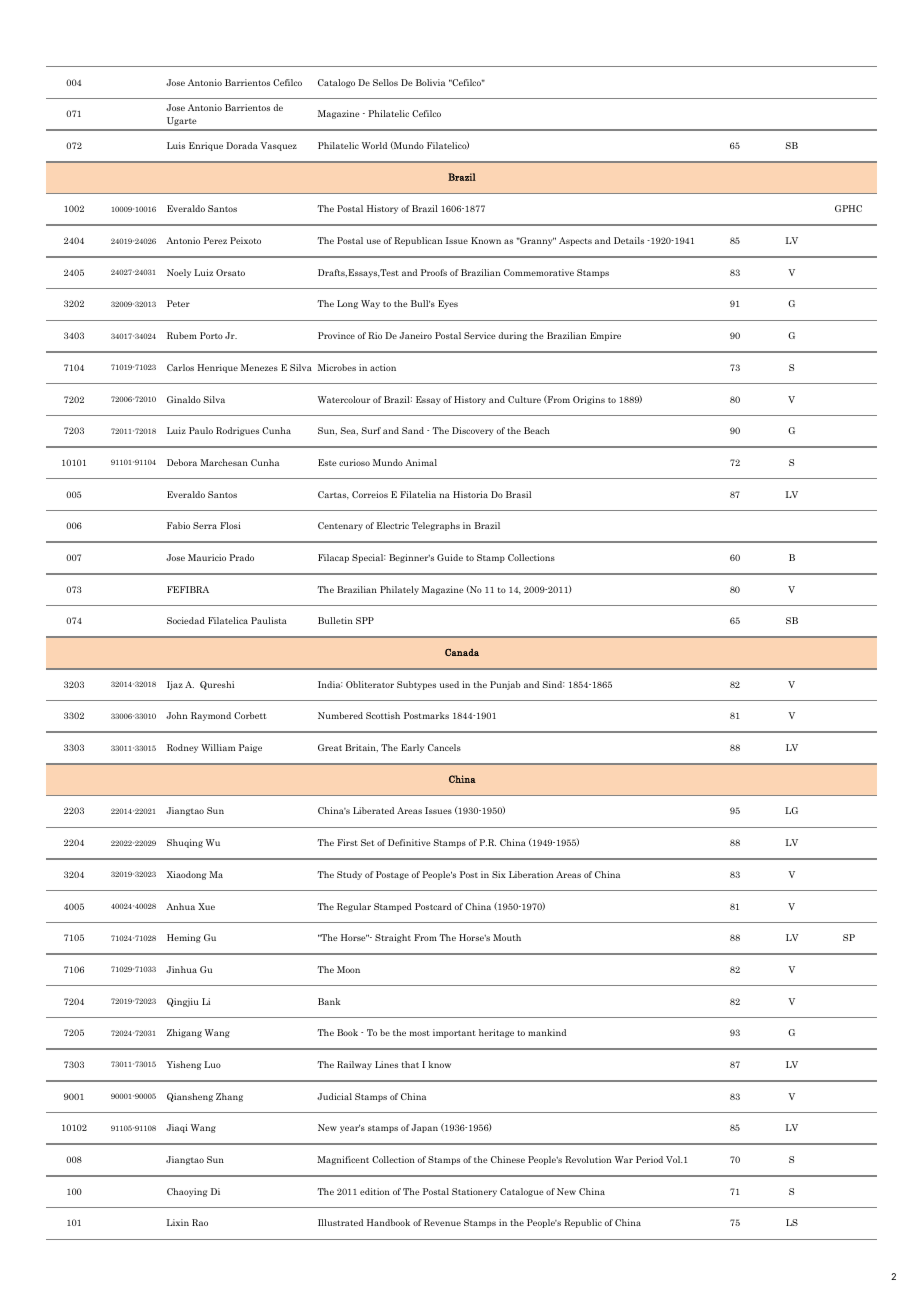  Describe the element at coordinates (553, 684) in the page. I see `Sind` at that location.
